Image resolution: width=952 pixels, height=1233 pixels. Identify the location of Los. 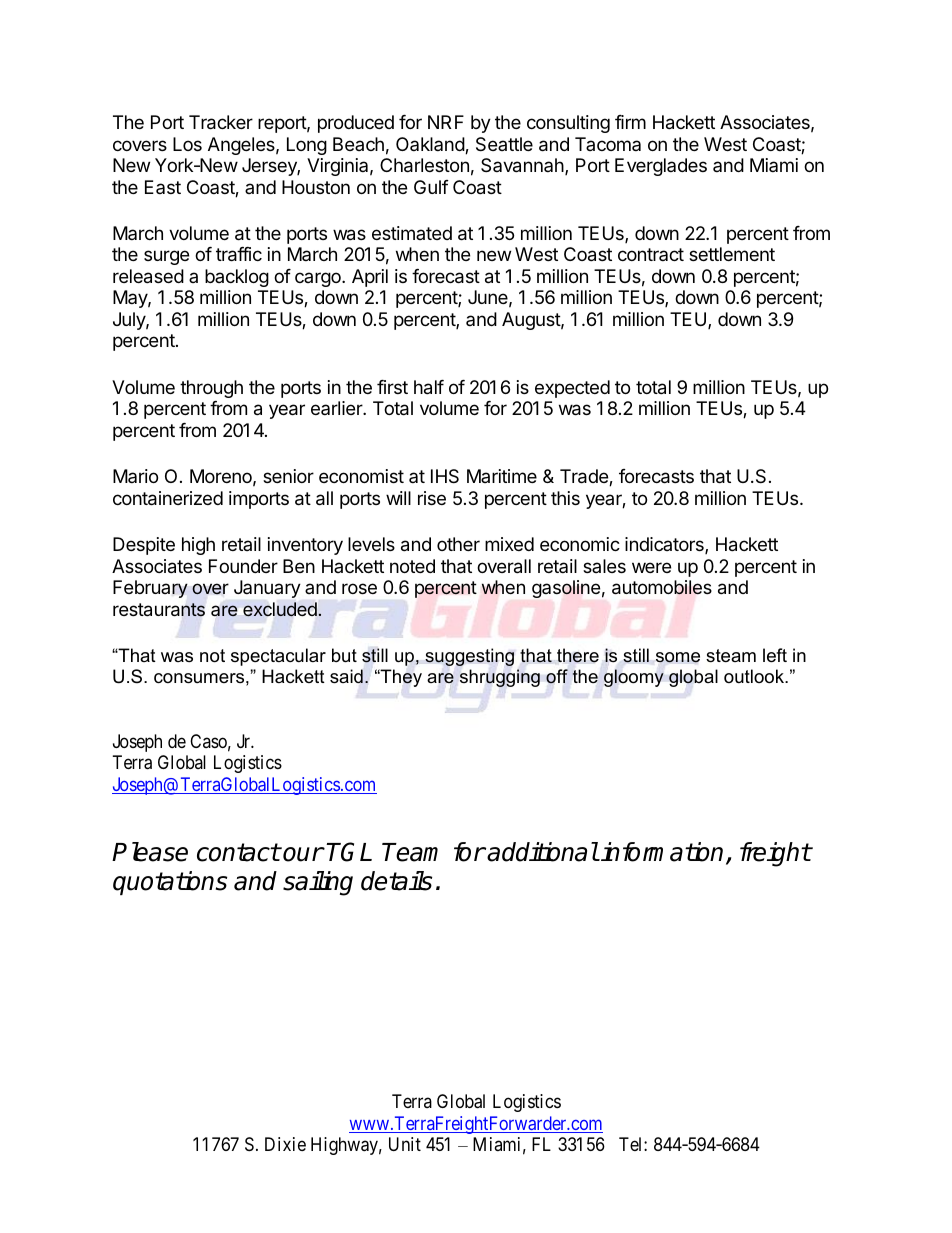
(187, 144).
